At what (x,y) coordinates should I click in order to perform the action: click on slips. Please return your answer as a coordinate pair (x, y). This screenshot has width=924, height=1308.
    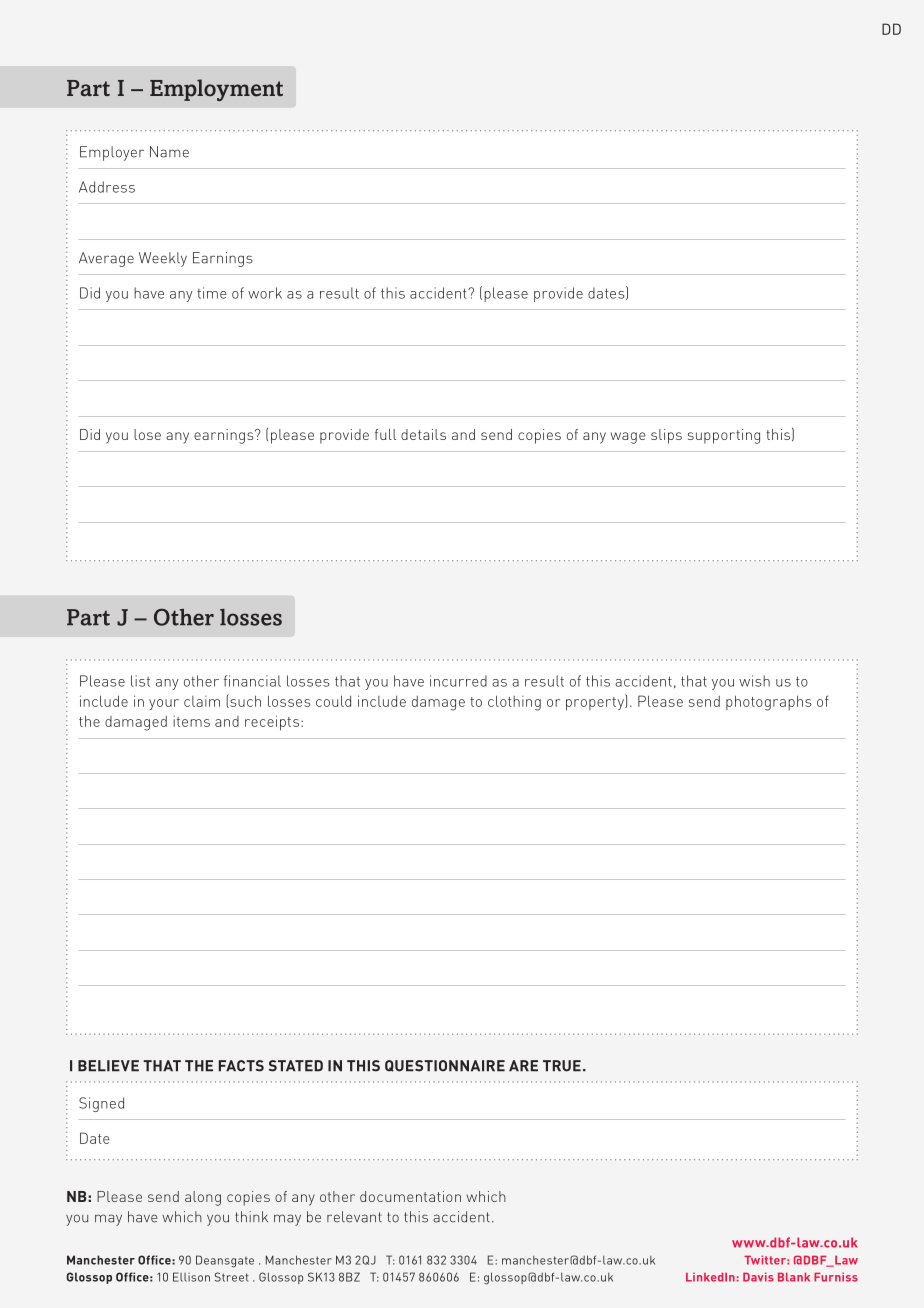
    Looking at the image, I should click on (666, 436).
